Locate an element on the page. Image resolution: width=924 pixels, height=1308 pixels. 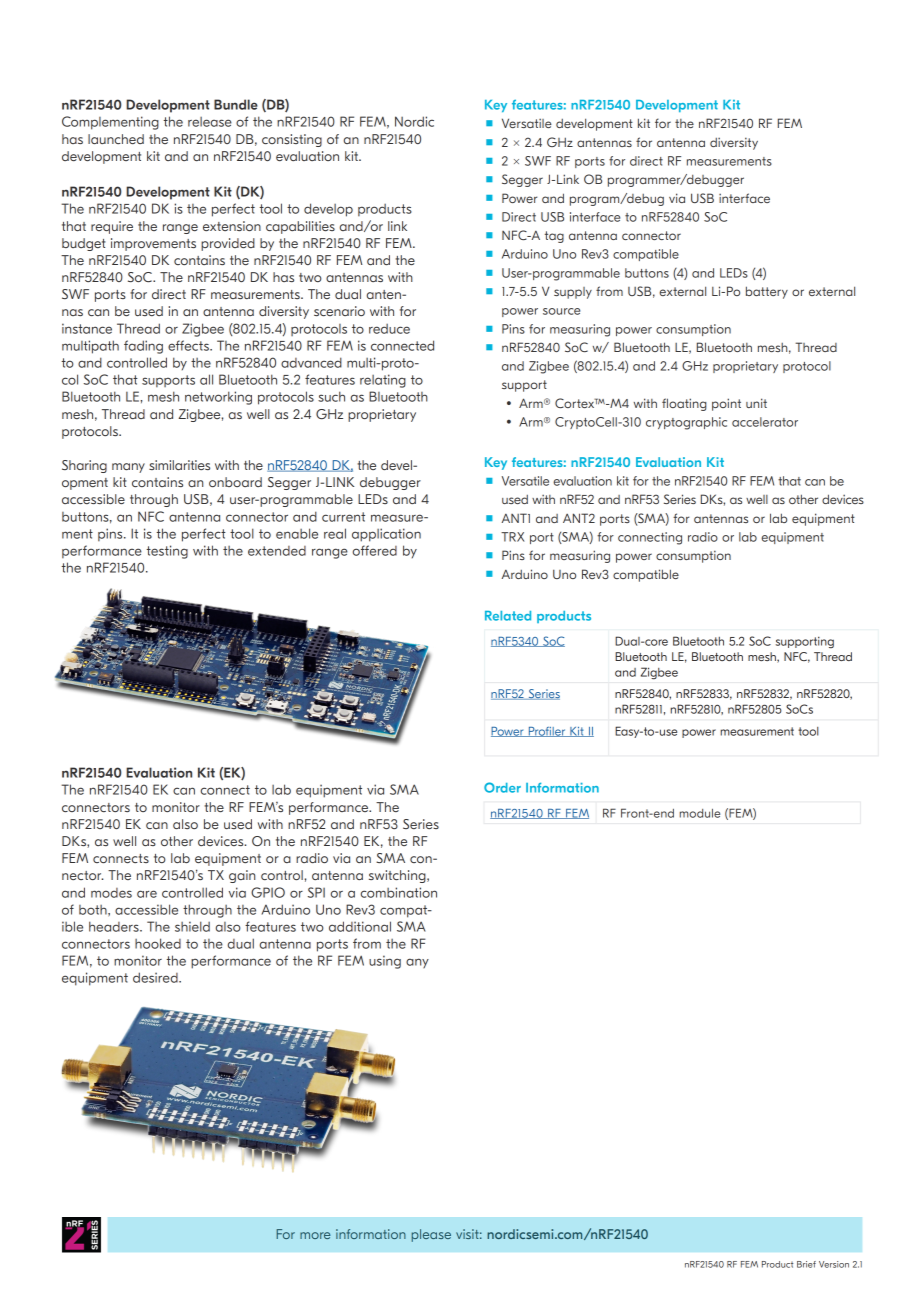
gain is located at coordinates (242, 876).
